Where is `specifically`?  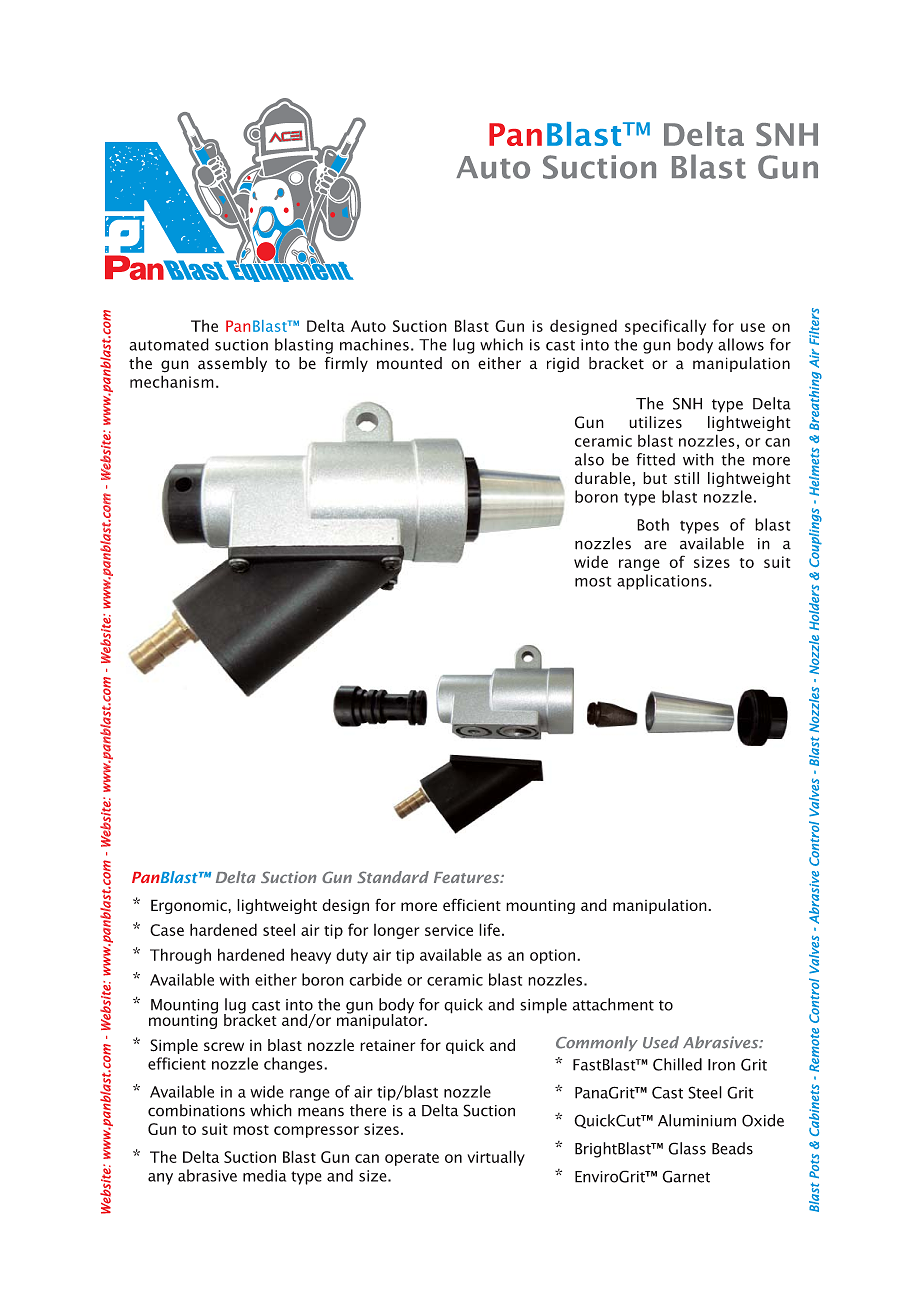 specifically is located at coordinates (665, 327).
